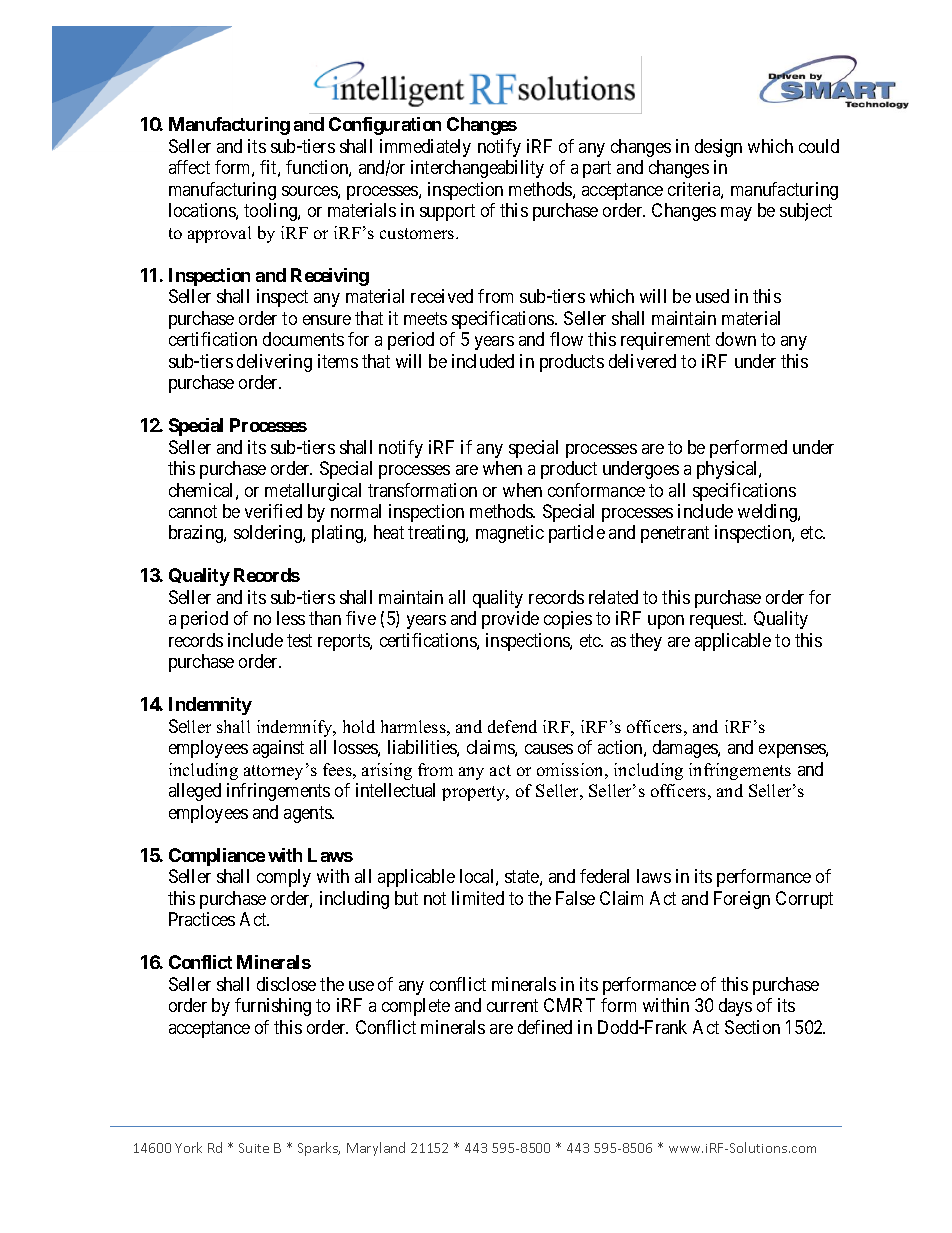  I want to click on Section, so click(752, 1027).
